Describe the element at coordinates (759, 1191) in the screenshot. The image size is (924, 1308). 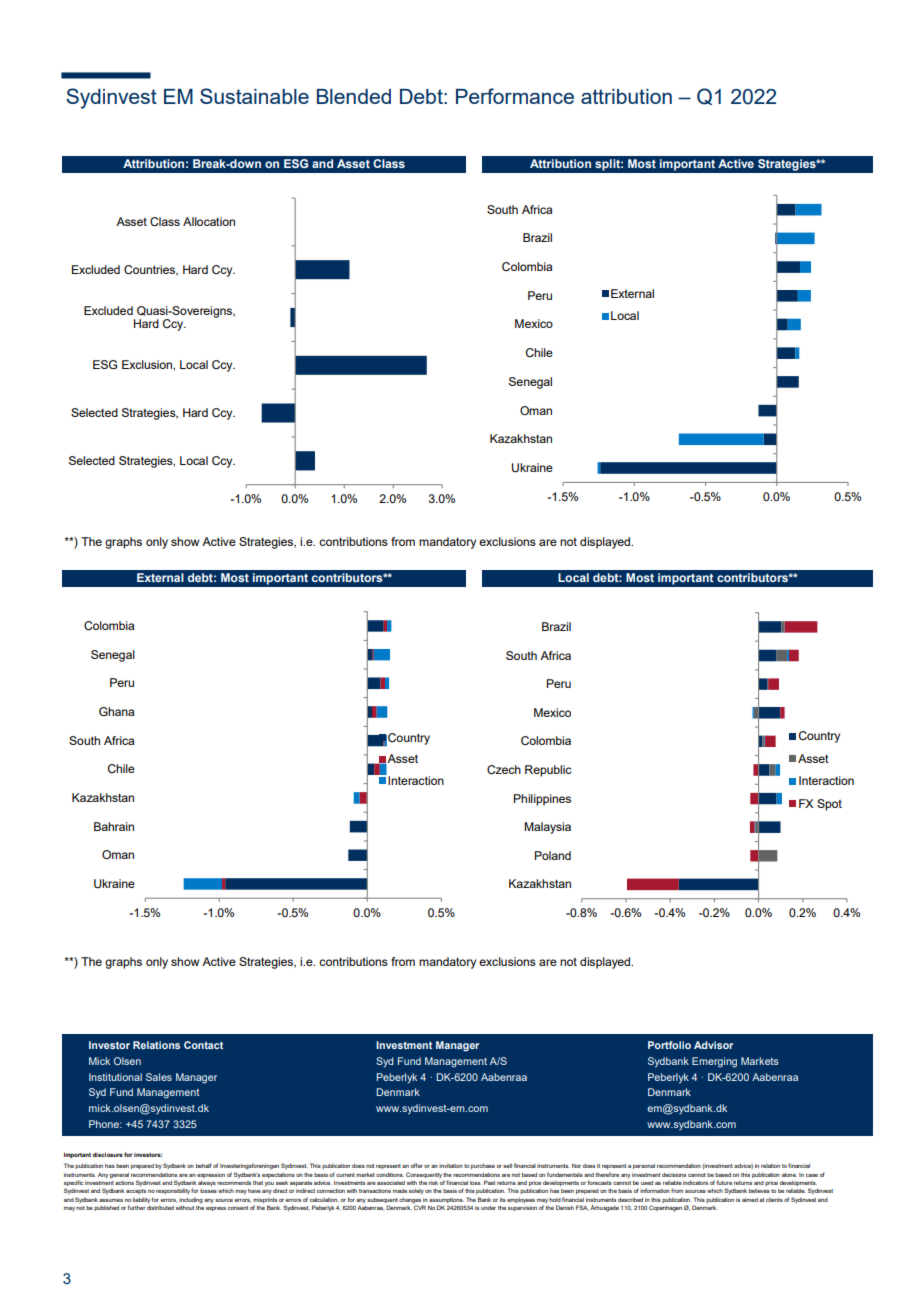
I see `believes` at that location.
